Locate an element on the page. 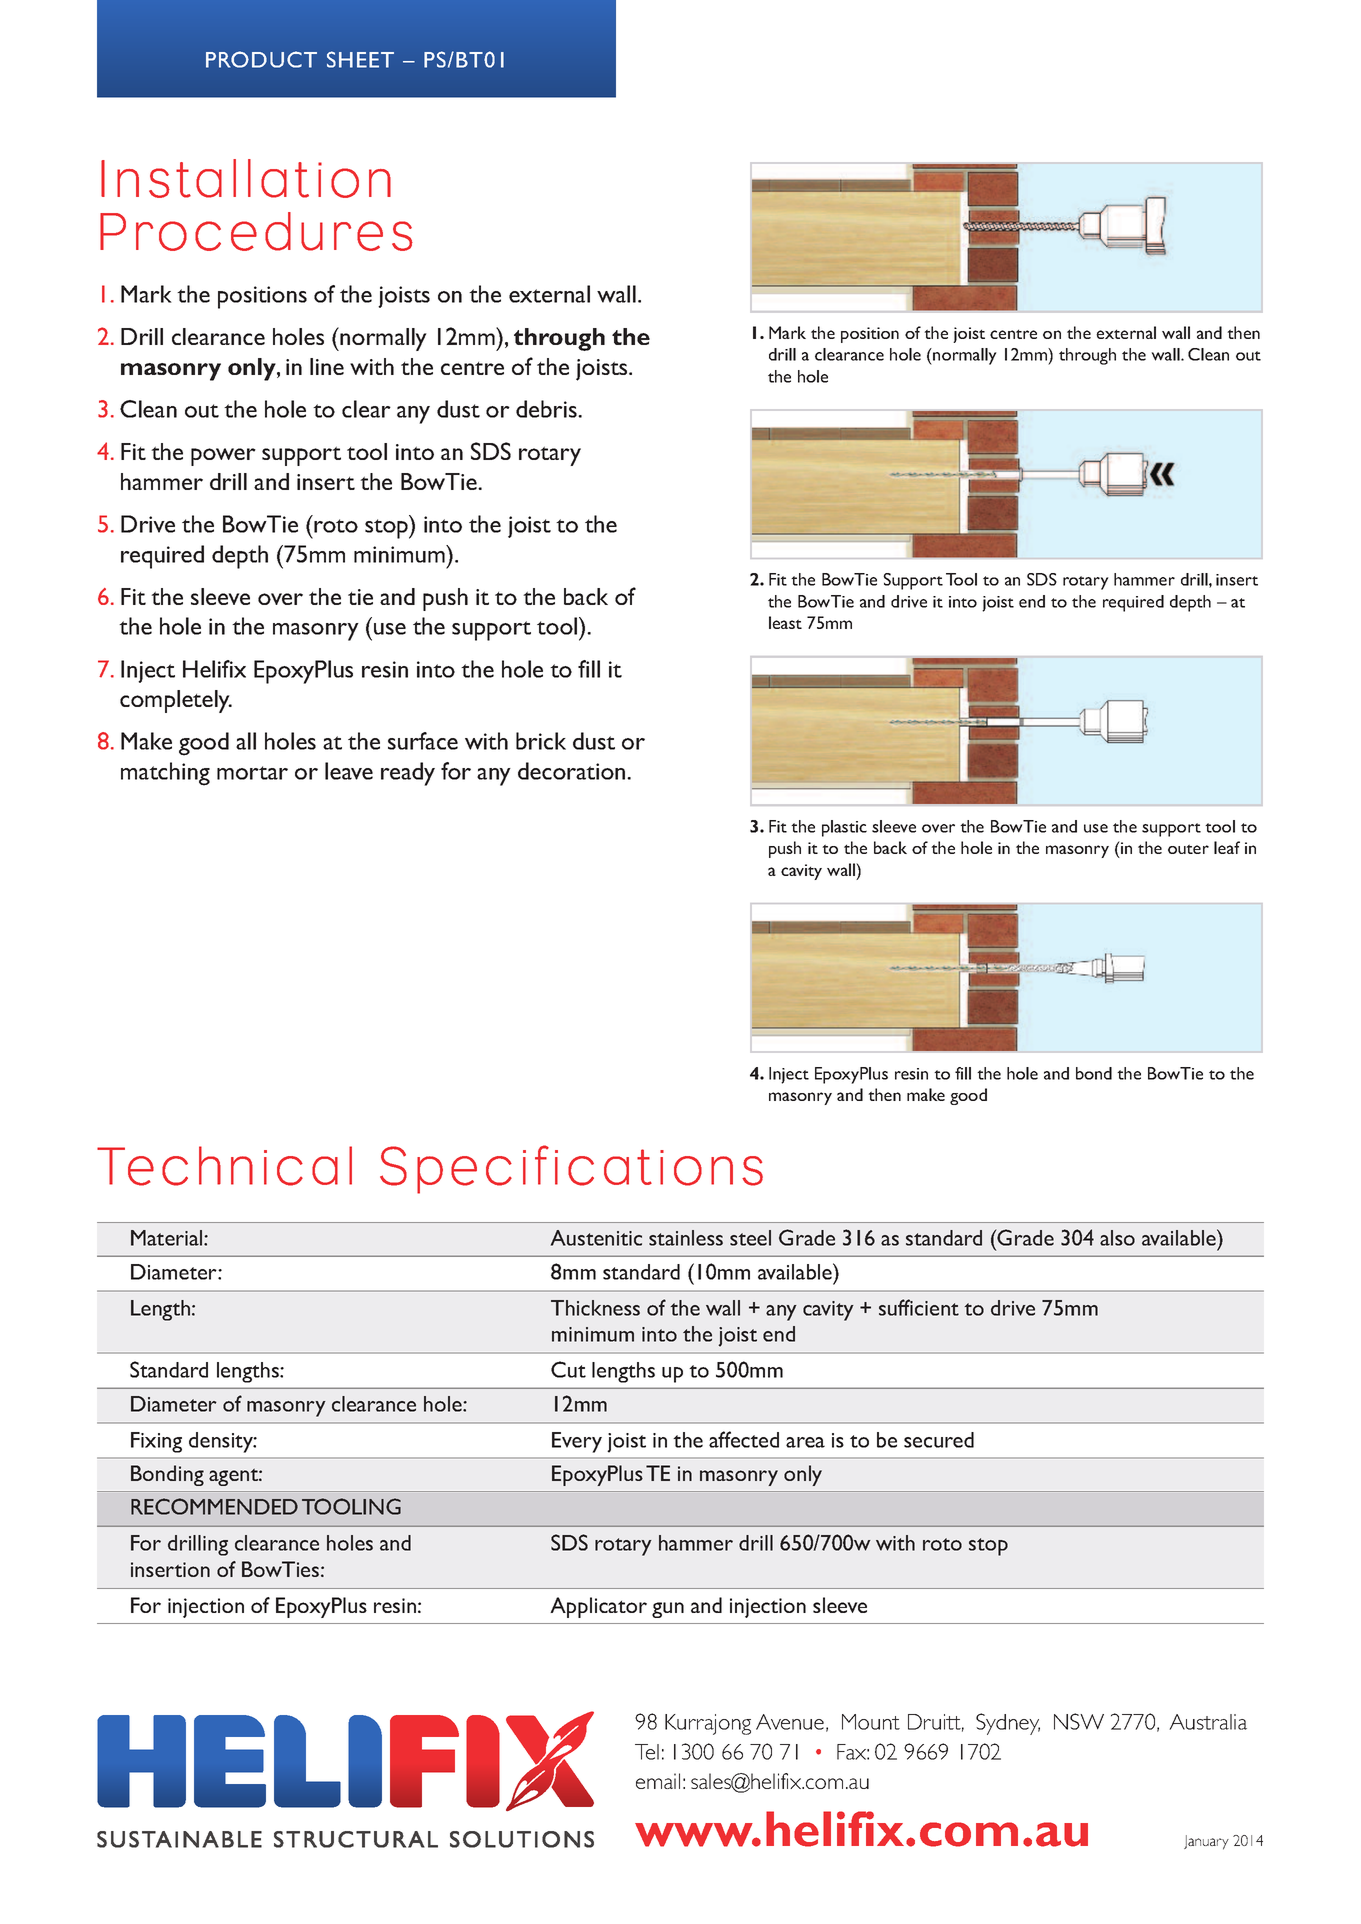 This page has width=1361, height=1924. email is located at coordinates (658, 1781).
